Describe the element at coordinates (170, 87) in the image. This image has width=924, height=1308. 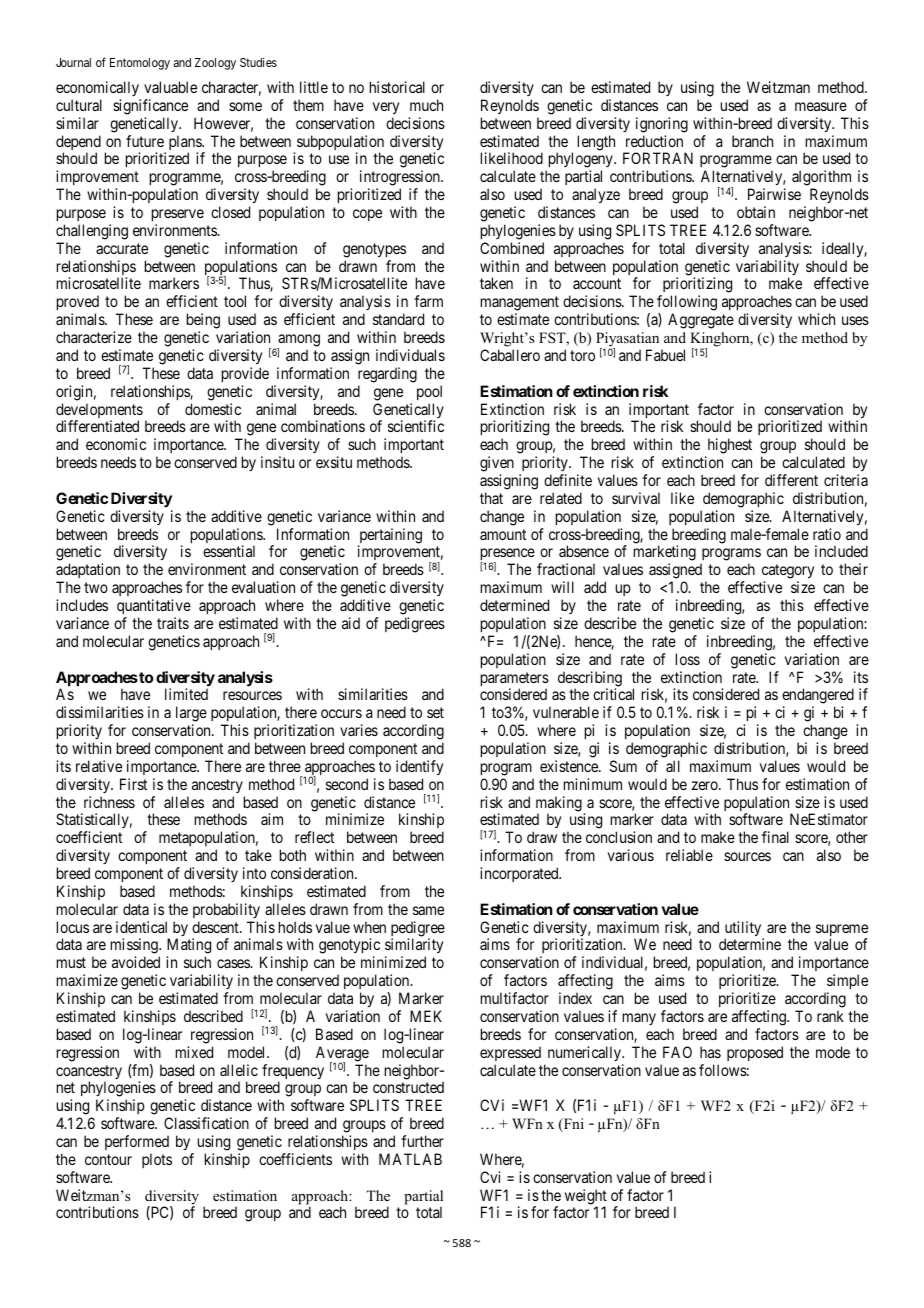
I see `valuable` at that location.
